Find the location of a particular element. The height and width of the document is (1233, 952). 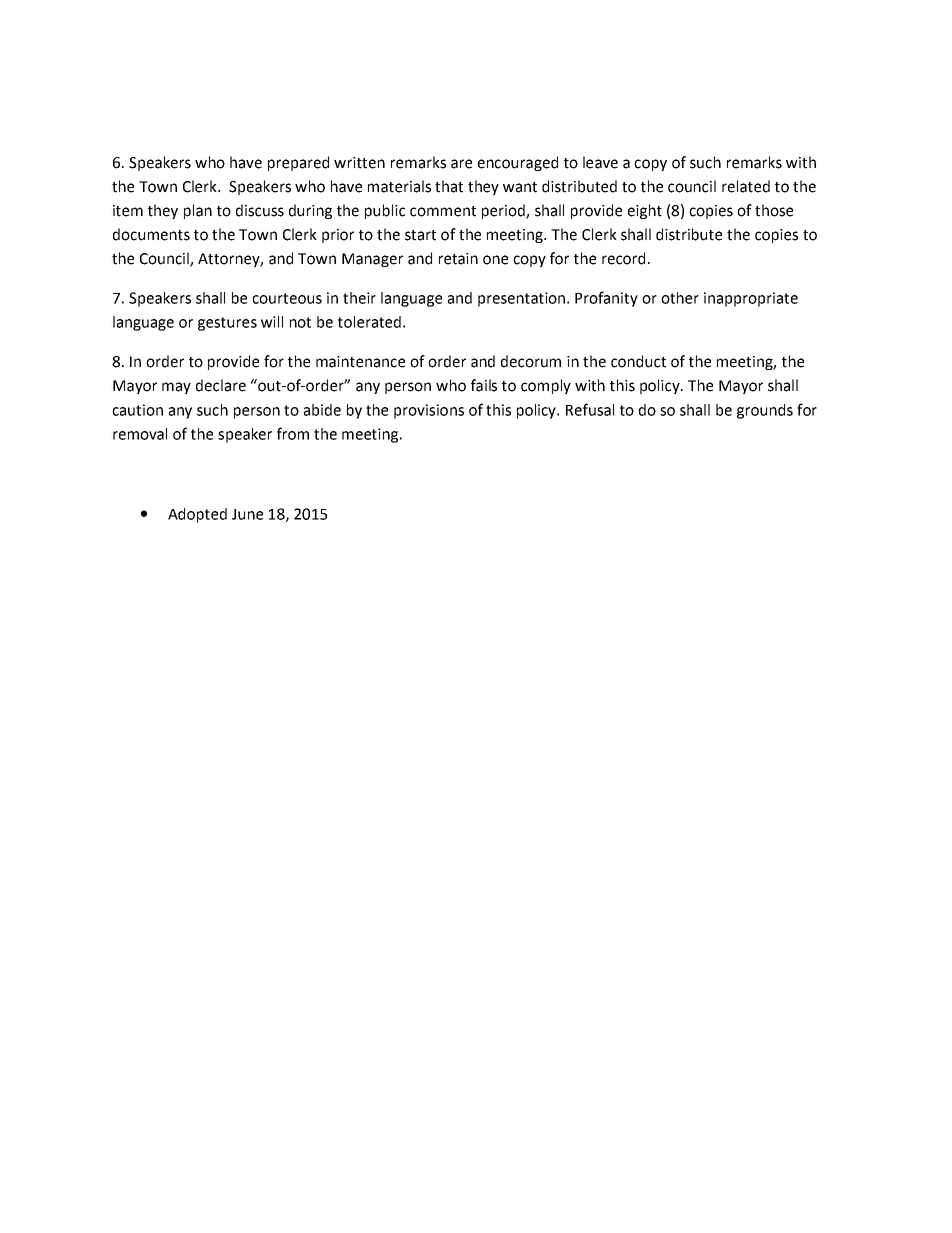

fails is located at coordinates (484, 385).
